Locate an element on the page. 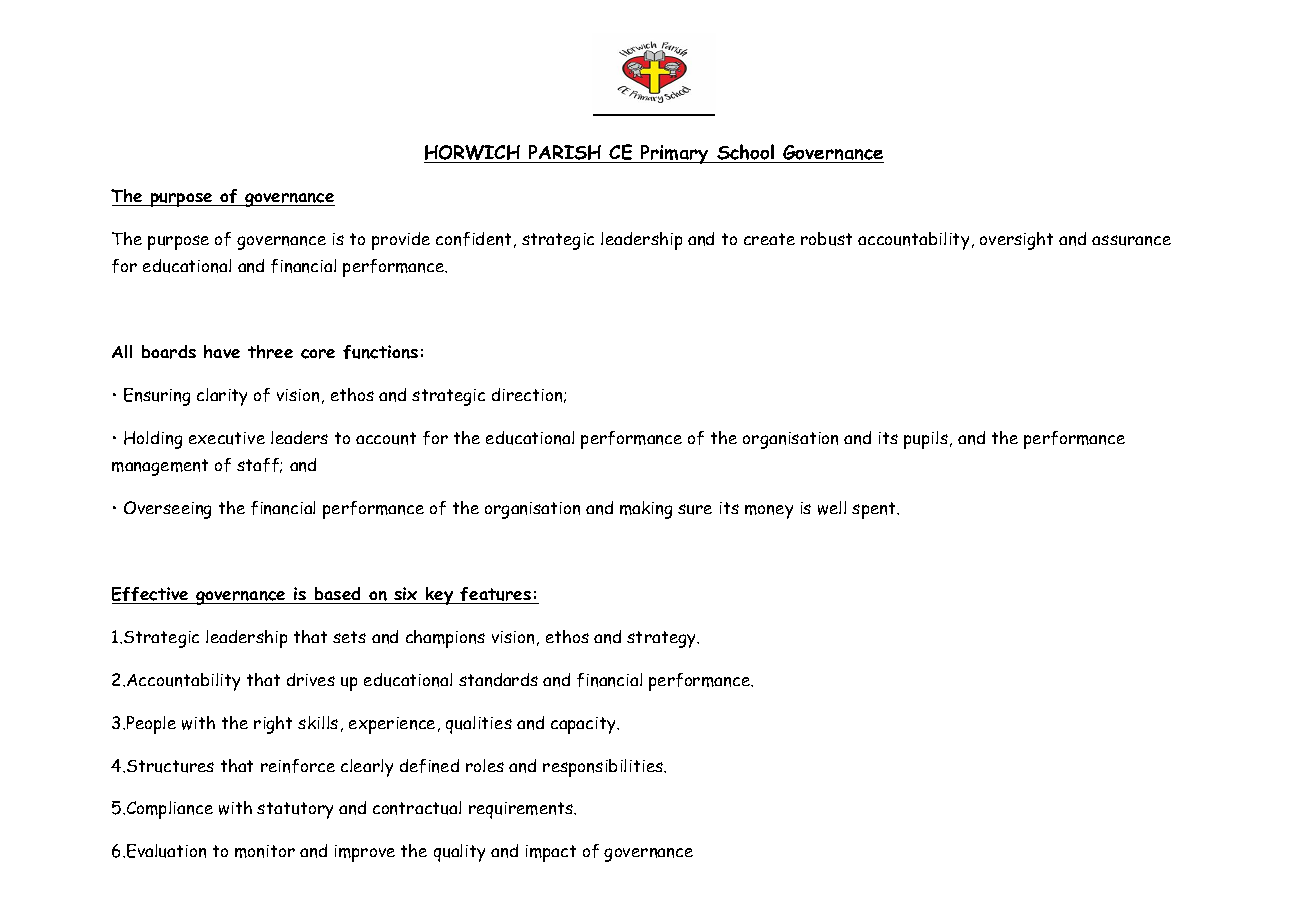  have is located at coordinates (222, 351).
